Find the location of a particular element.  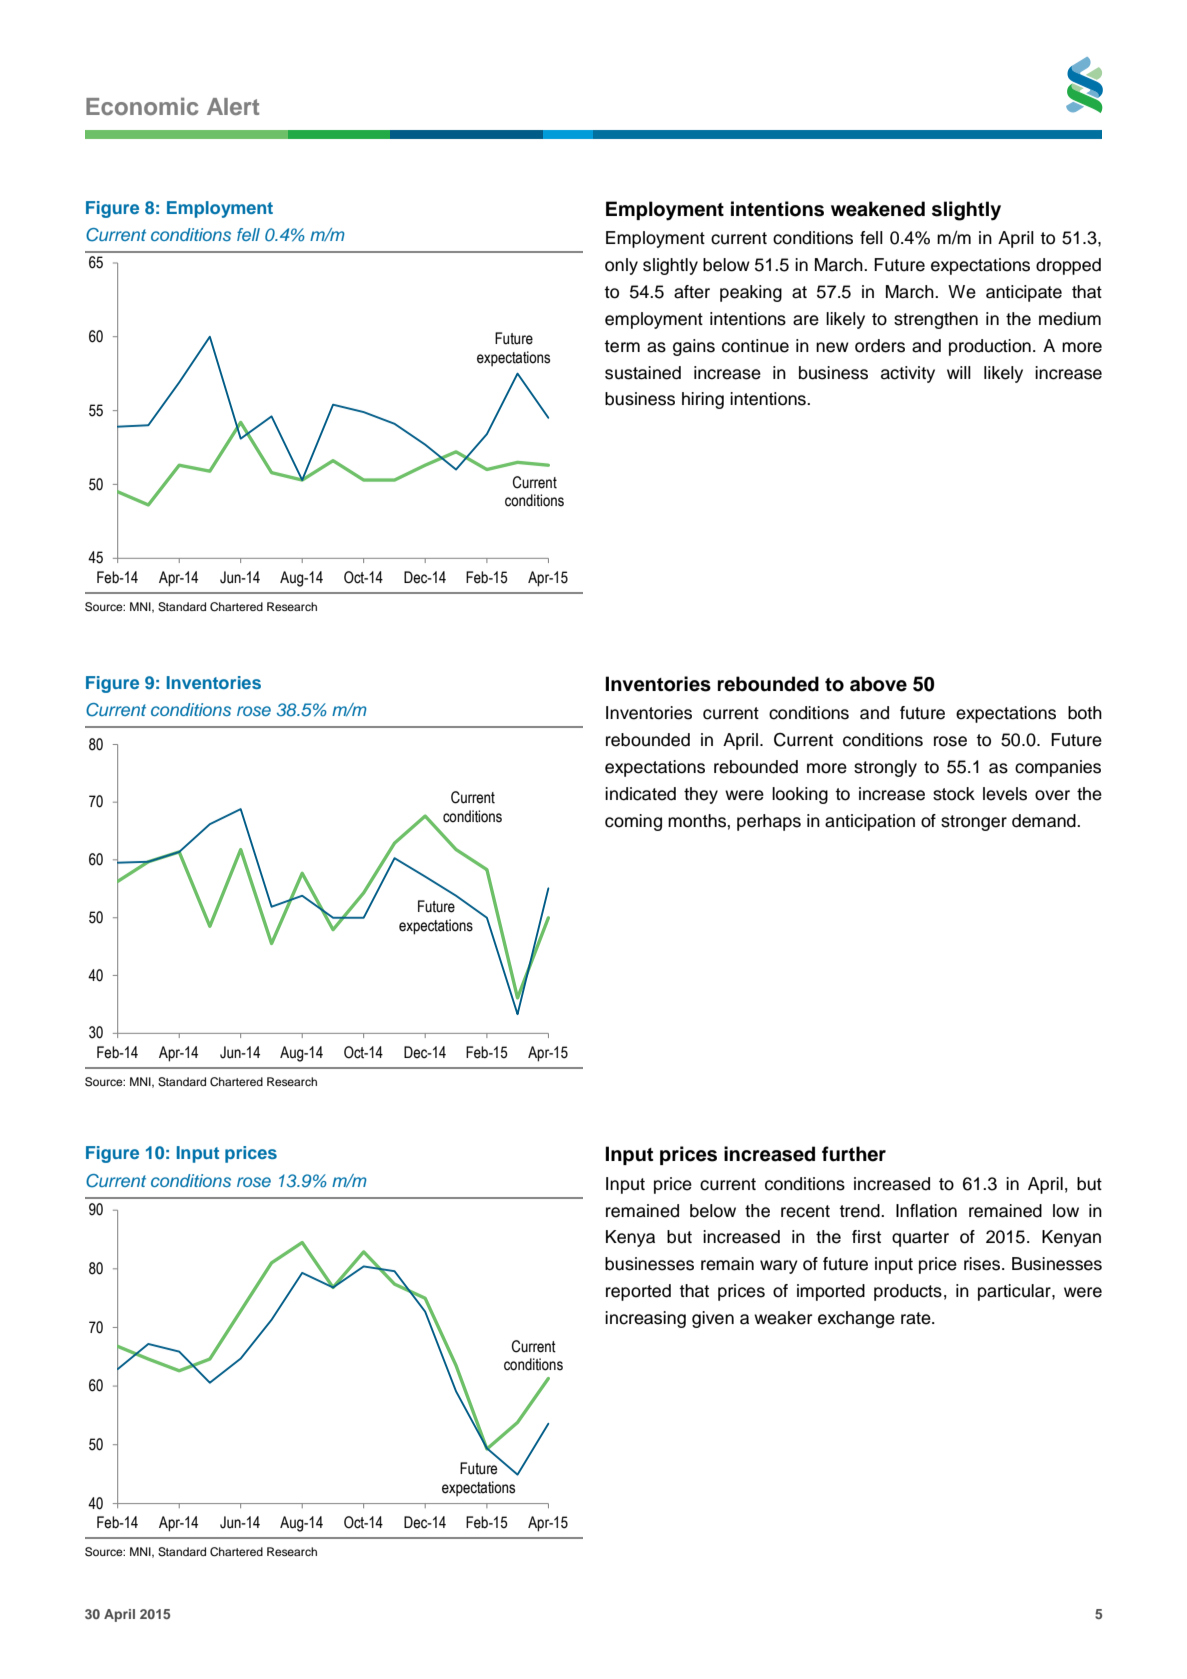

above is located at coordinates (878, 684).
